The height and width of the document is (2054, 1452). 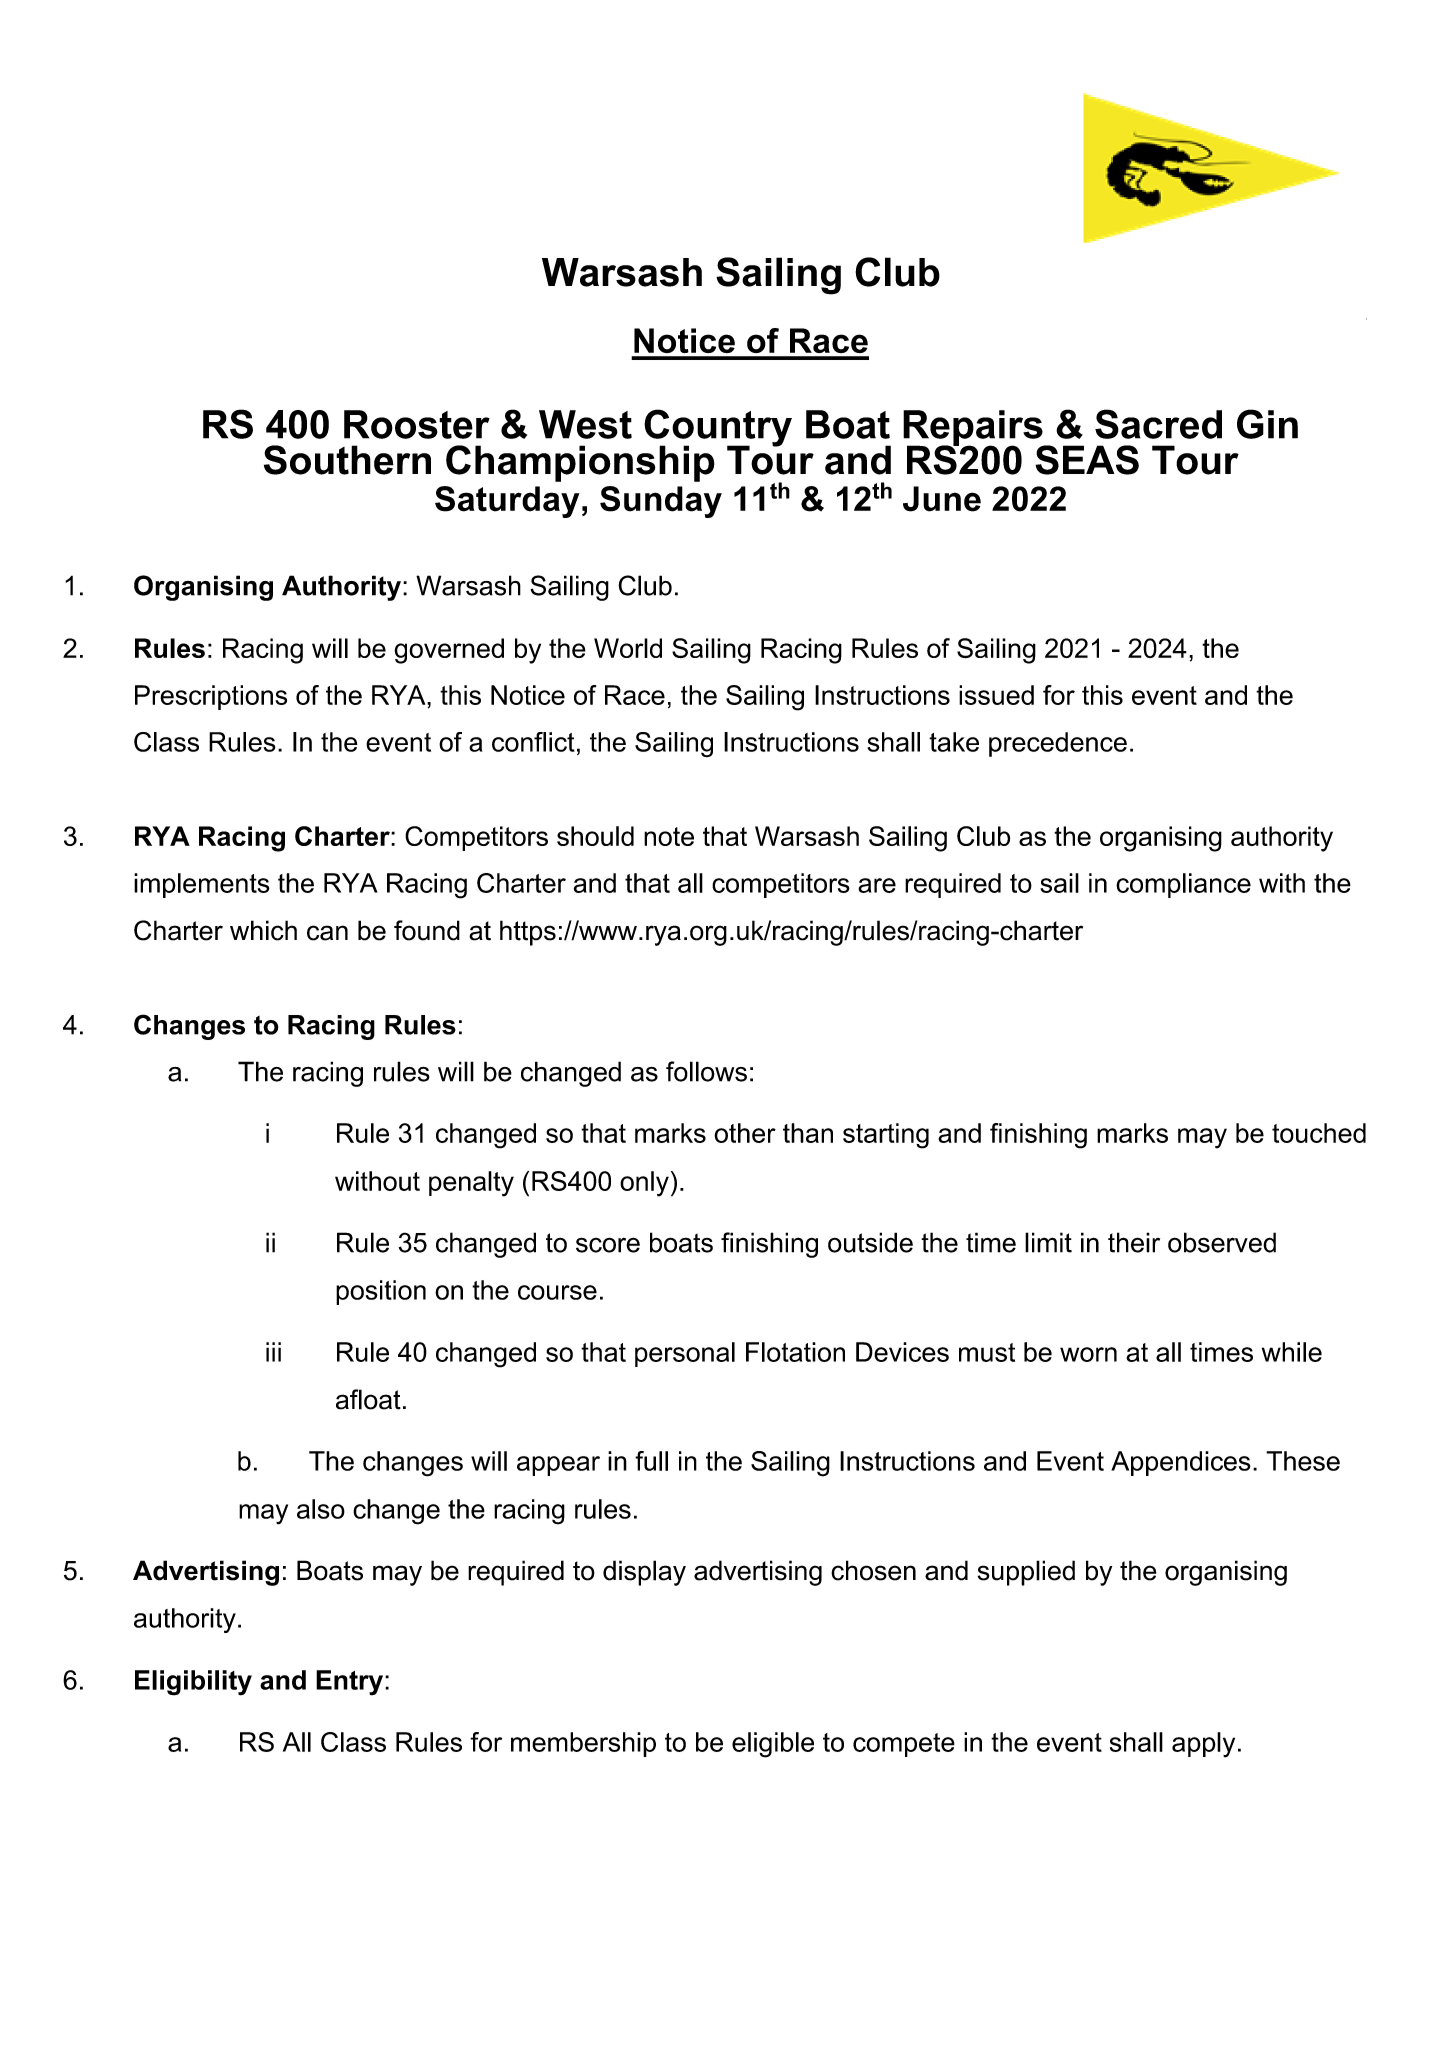 What do you see at coordinates (349, 1683) in the document?
I see `Entry` at bounding box center [349, 1683].
